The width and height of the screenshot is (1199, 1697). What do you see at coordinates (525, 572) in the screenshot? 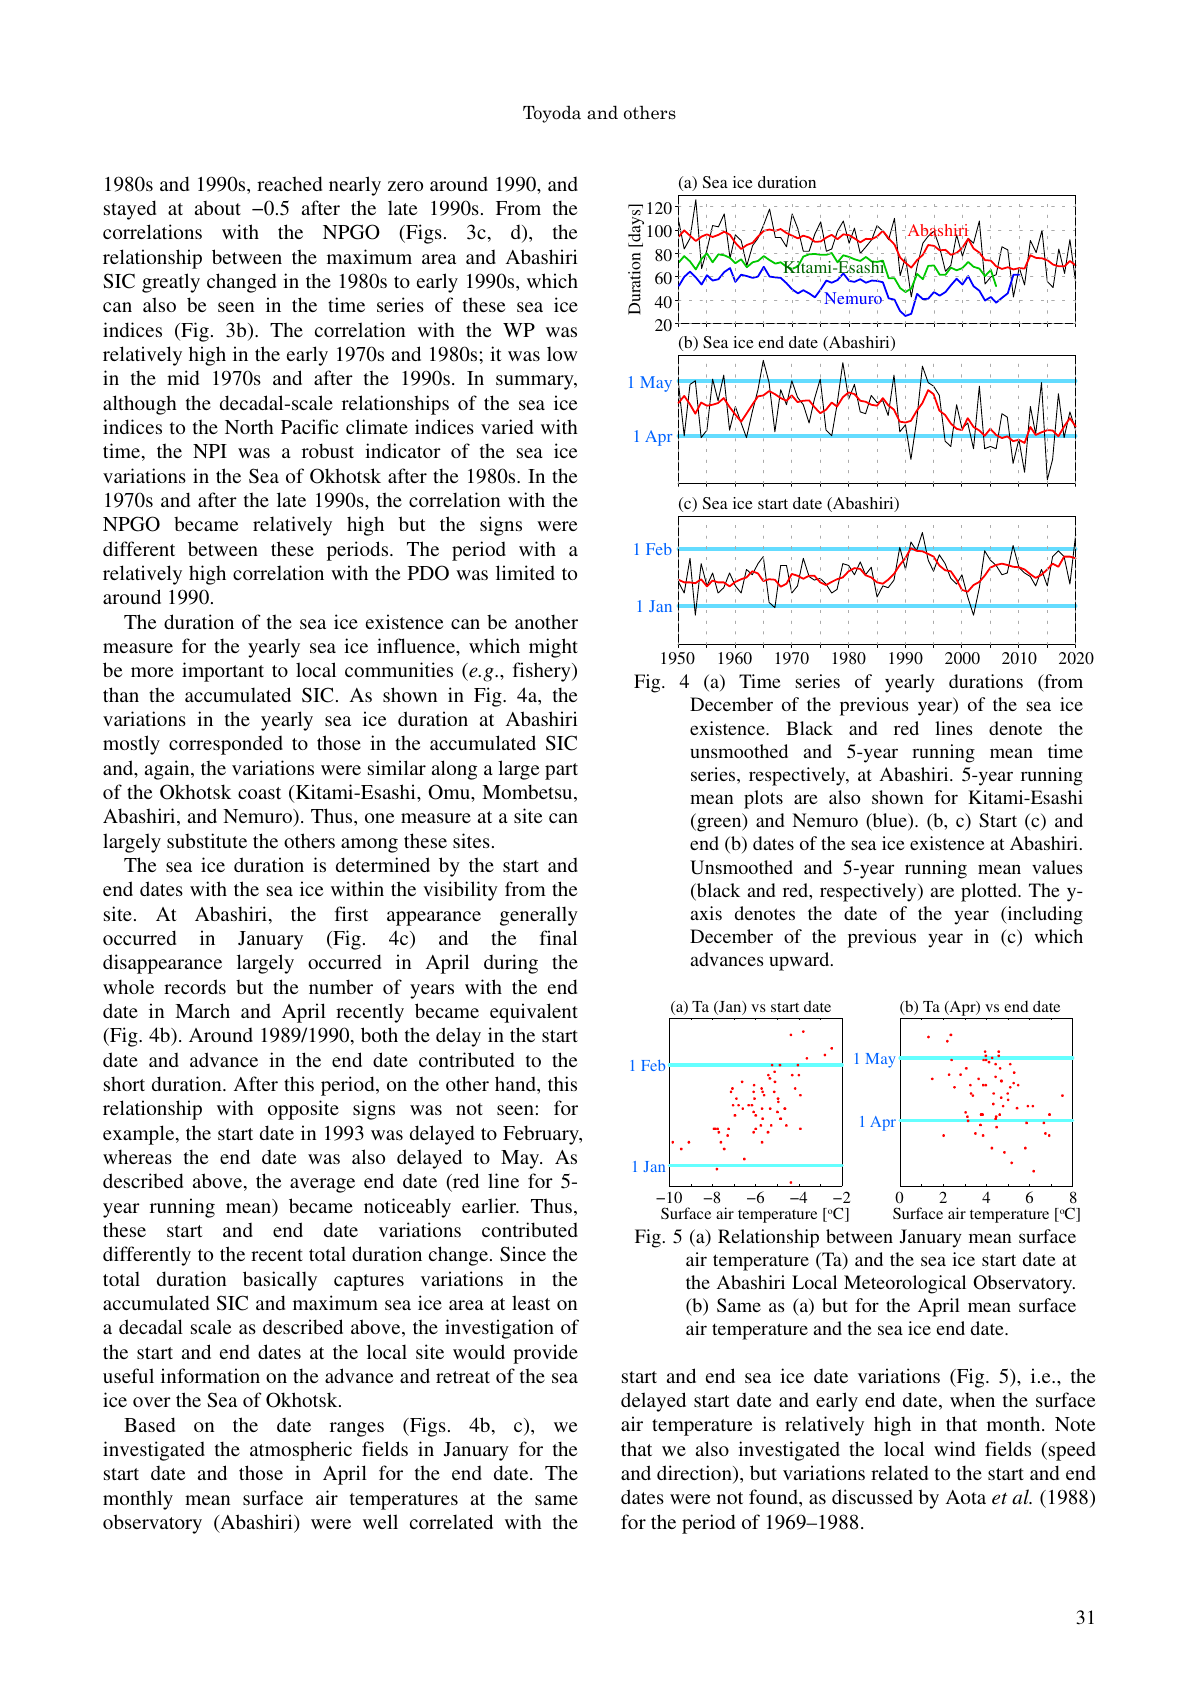
I see `limited` at bounding box center [525, 572].
